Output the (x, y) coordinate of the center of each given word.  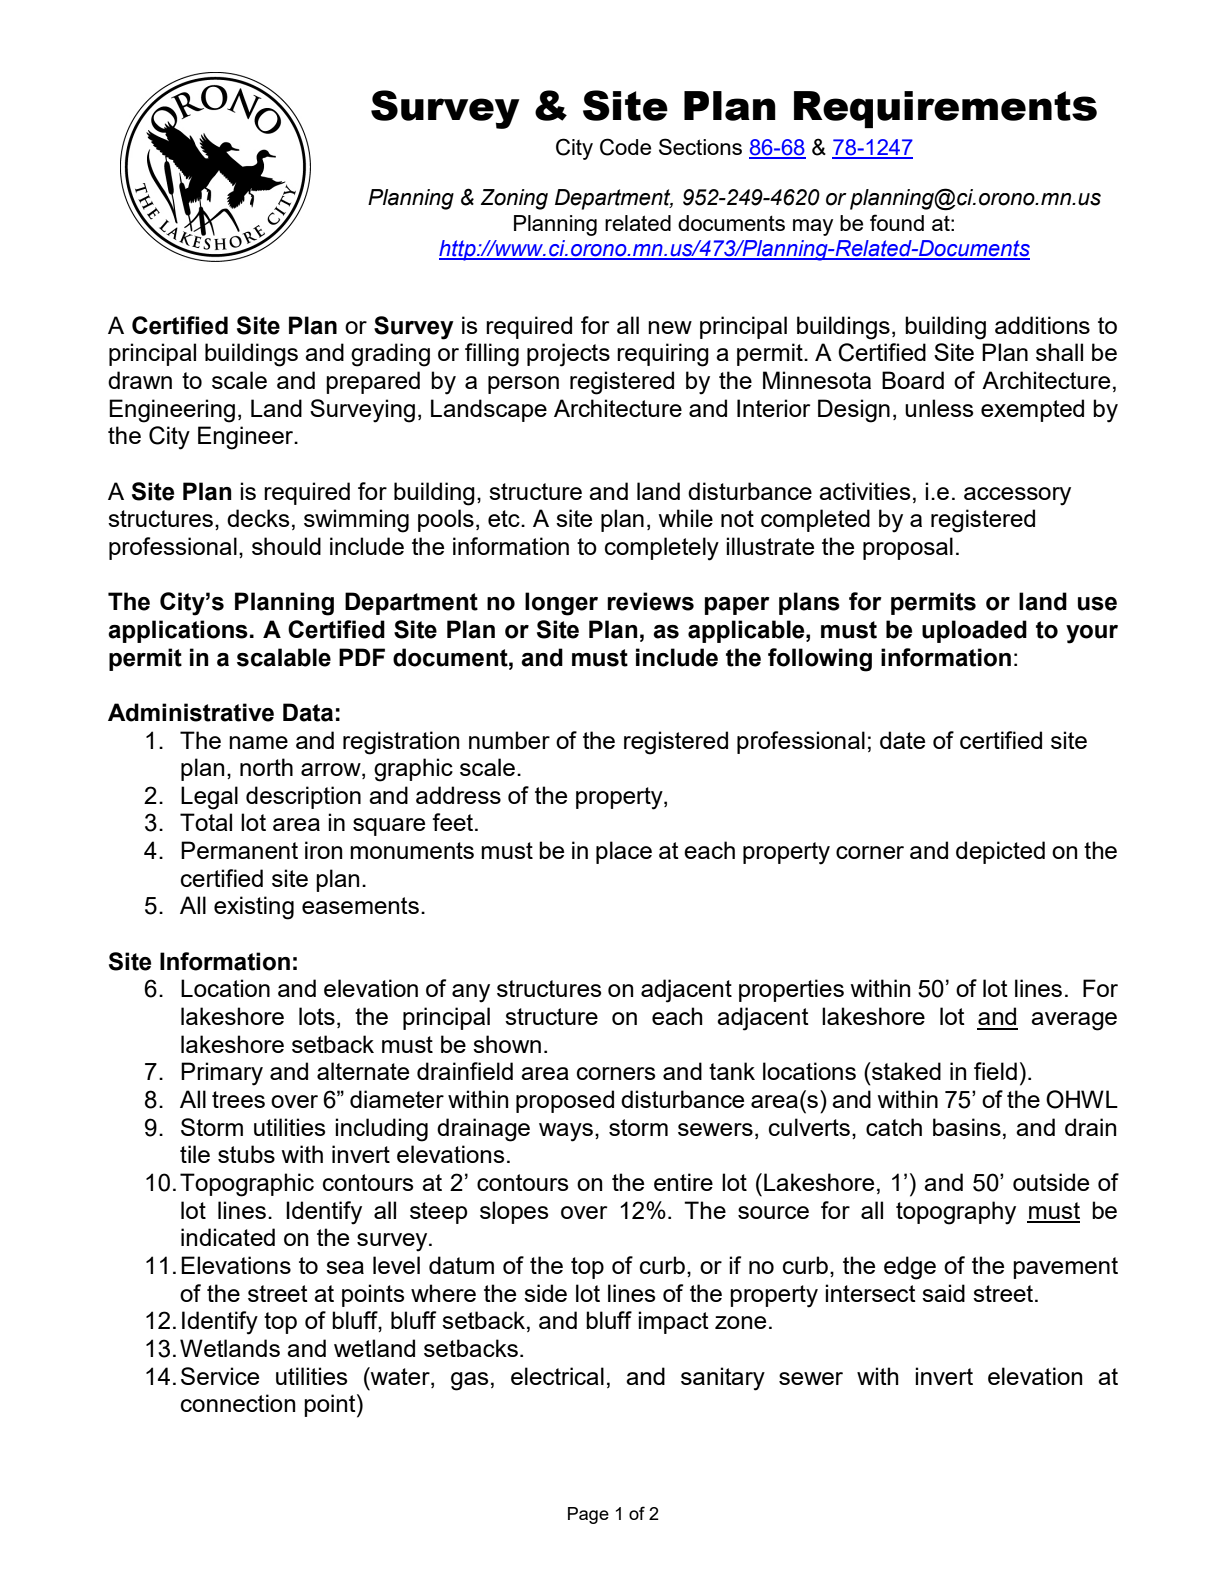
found (897, 222)
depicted (1000, 852)
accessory (1017, 496)
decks (258, 518)
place (624, 852)
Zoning (514, 199)
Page (588, 1515)
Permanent (239, 850)
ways (566, 1132)
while (685, 518)
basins (967, 1127)
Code (625, 147)
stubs (246, 1154)
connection (238, 1403)
